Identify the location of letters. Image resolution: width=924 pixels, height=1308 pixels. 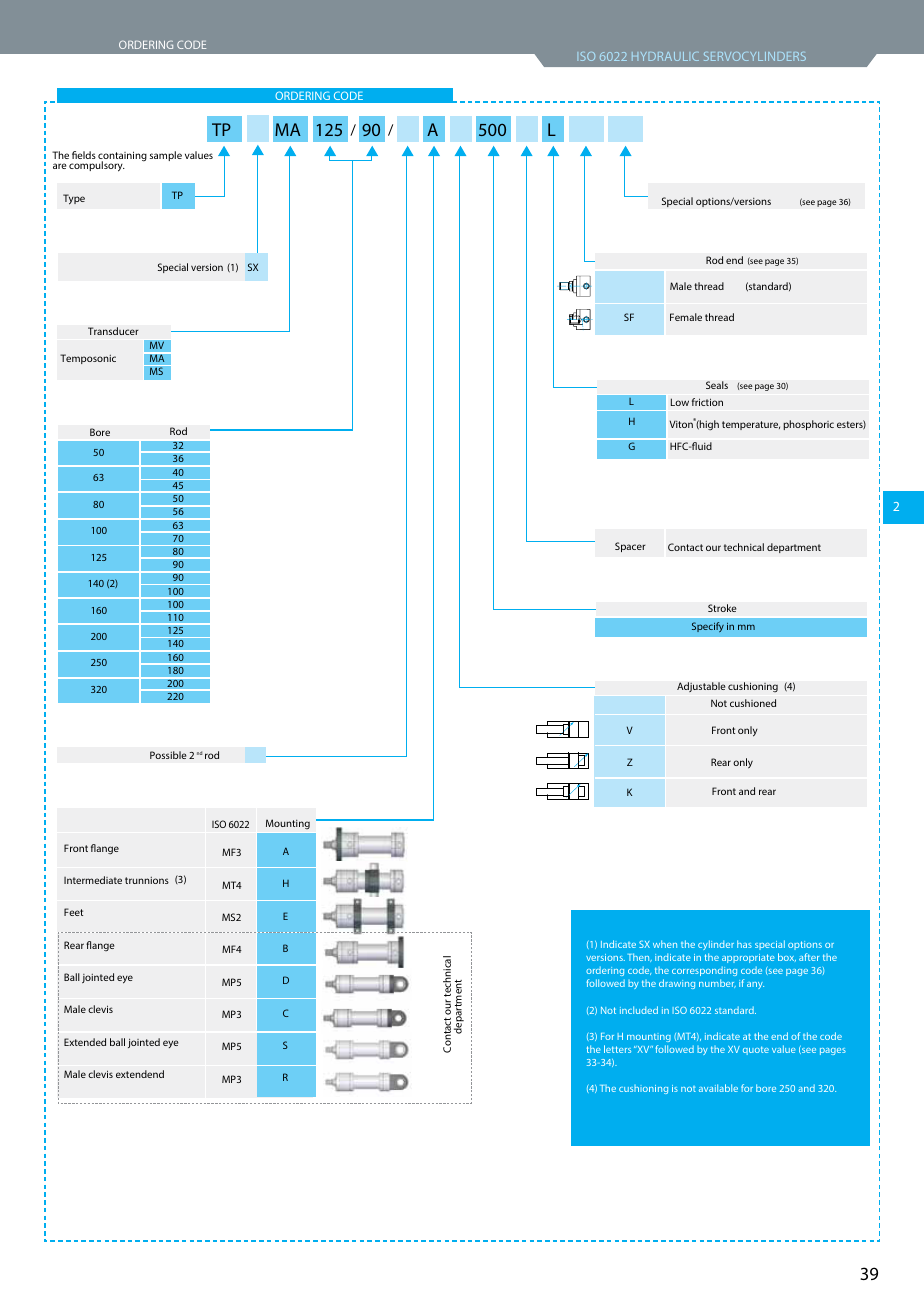
(617, 1049).
